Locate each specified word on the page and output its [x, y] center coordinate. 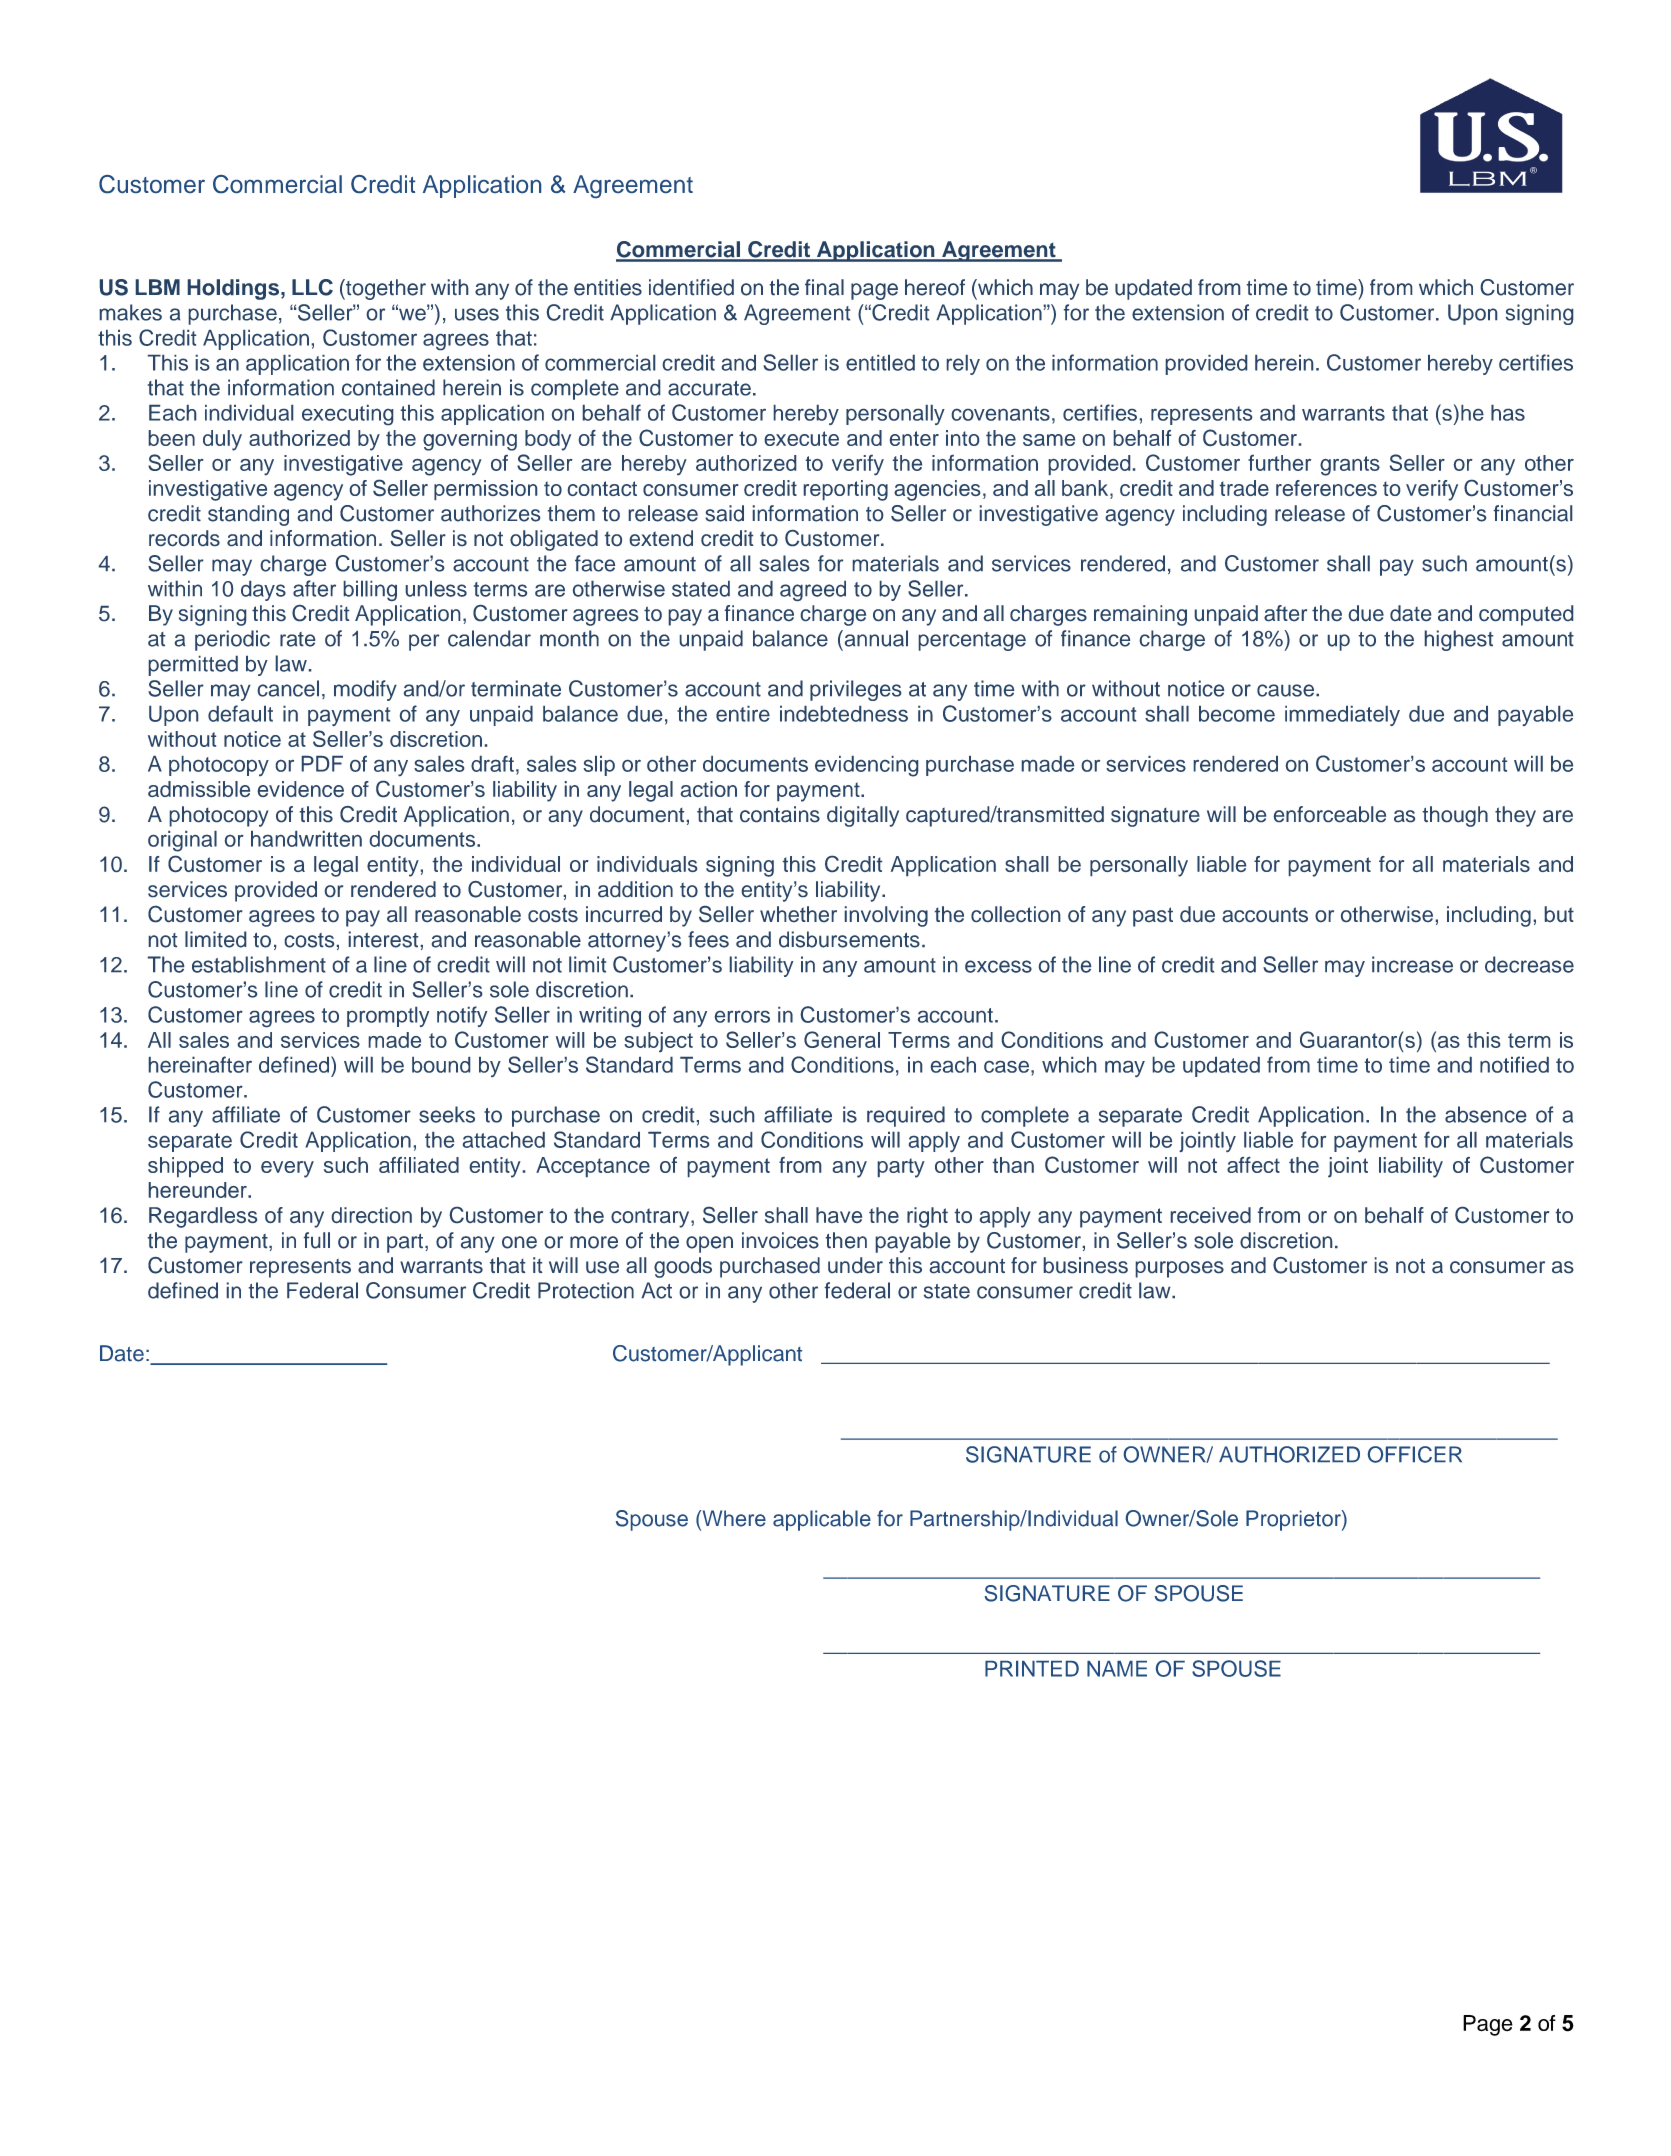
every [287, 1169]
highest [1459, 640]
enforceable [1330, 814]
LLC [312, 287]
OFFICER [1415, 1454]
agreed [813, 591]
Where [733, 1518]
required [906, 1116]
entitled [880, 363]
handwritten [306, 839]
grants [1350, 466]
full [317, 1240]
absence [1485, 1114]
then [846, 1240]
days [263, 591]
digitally [863, 816]
